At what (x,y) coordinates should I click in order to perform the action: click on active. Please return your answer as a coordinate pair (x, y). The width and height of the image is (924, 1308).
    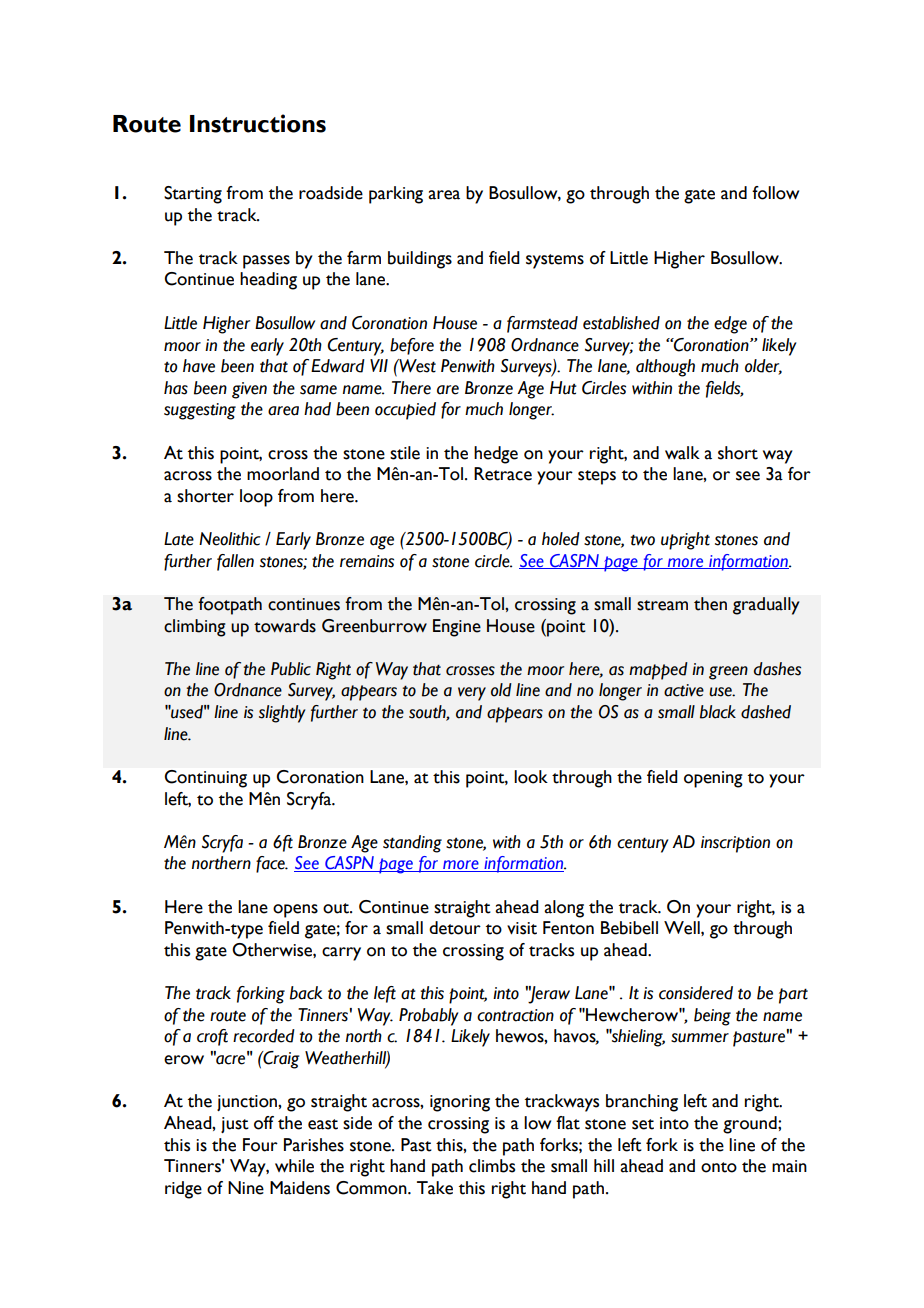
    Looking at the image, I should click on (684, 690).
